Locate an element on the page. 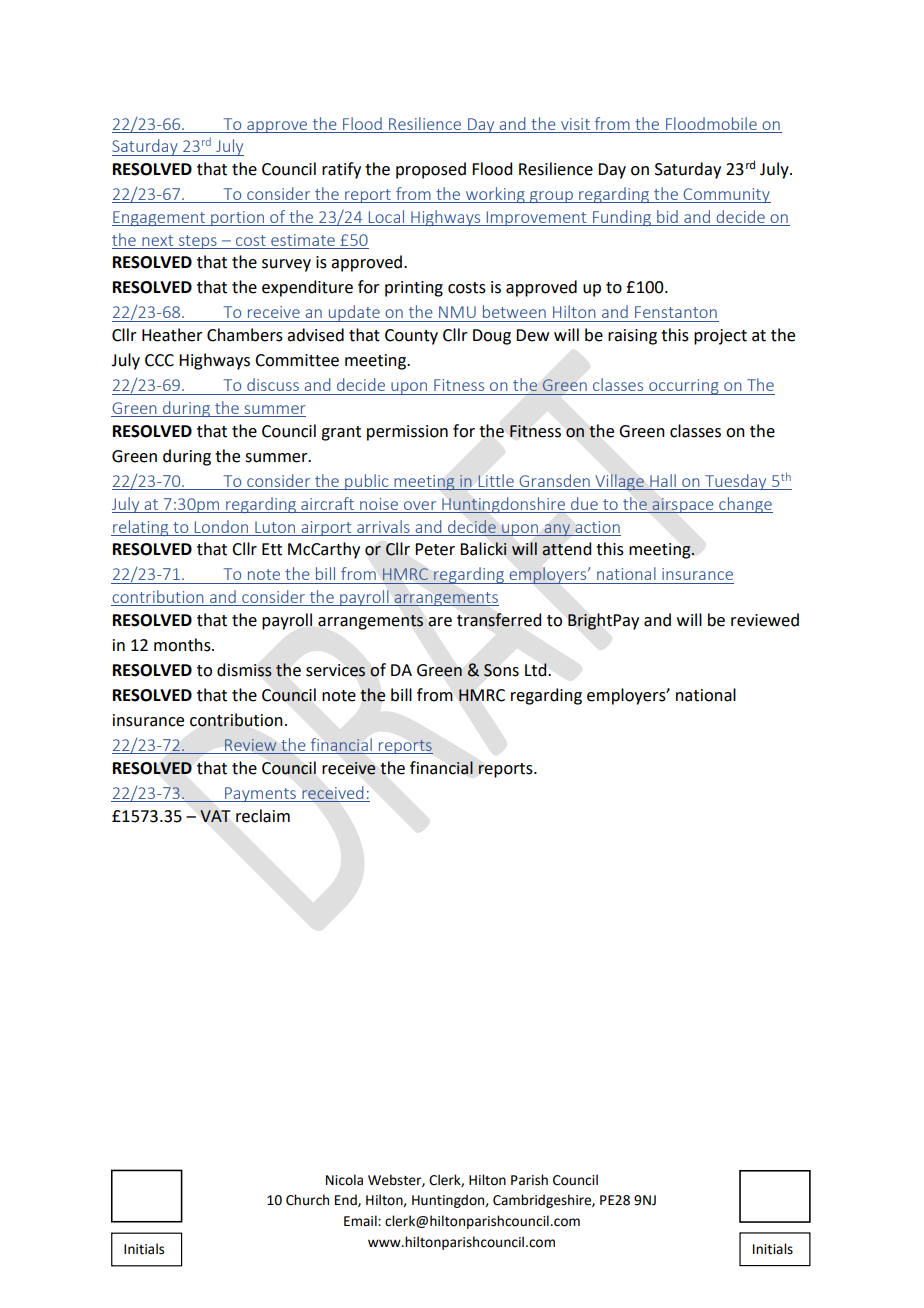  Church is located at coordinates (307, 1200).
